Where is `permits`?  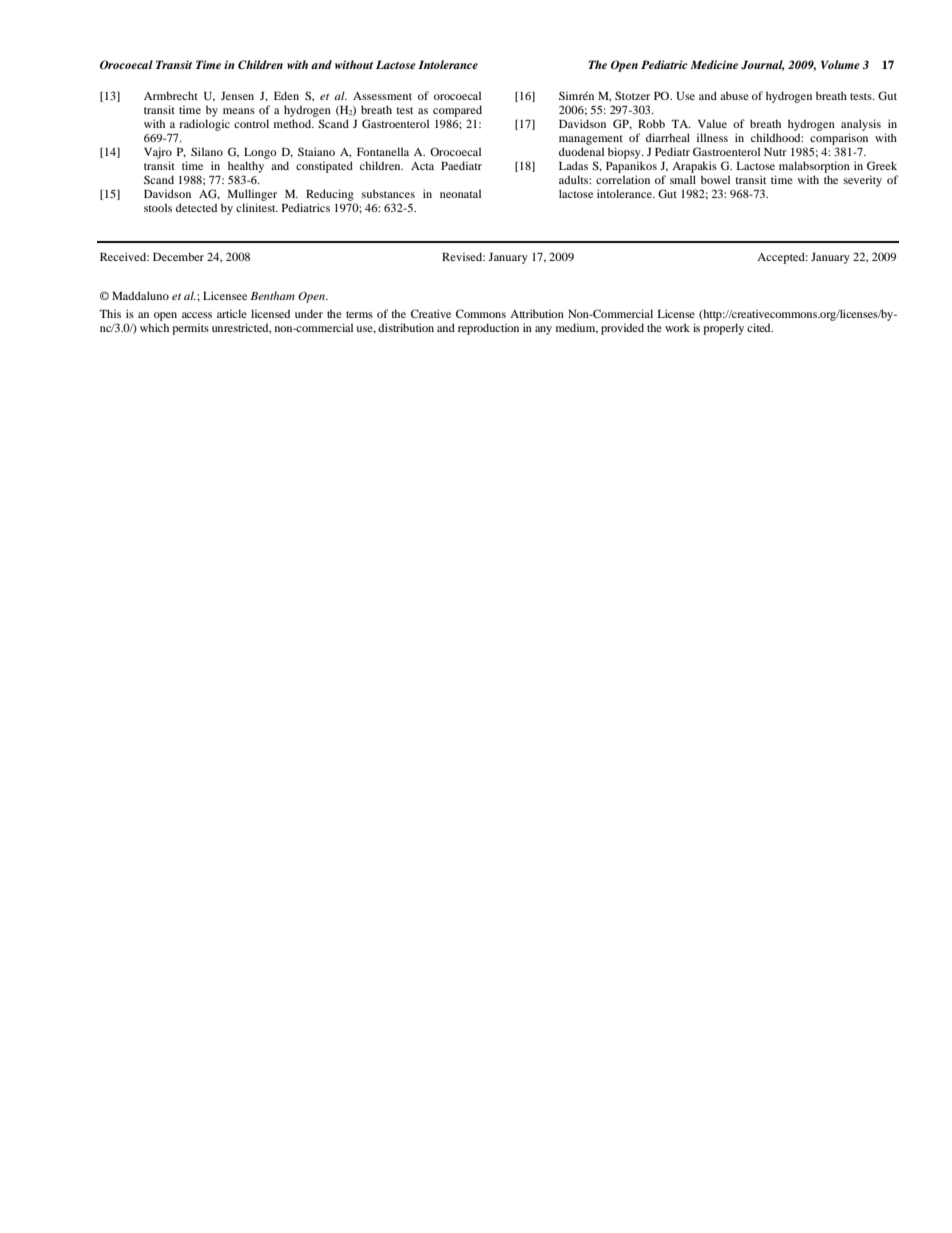
permits is located at coordinates (190, 329).
